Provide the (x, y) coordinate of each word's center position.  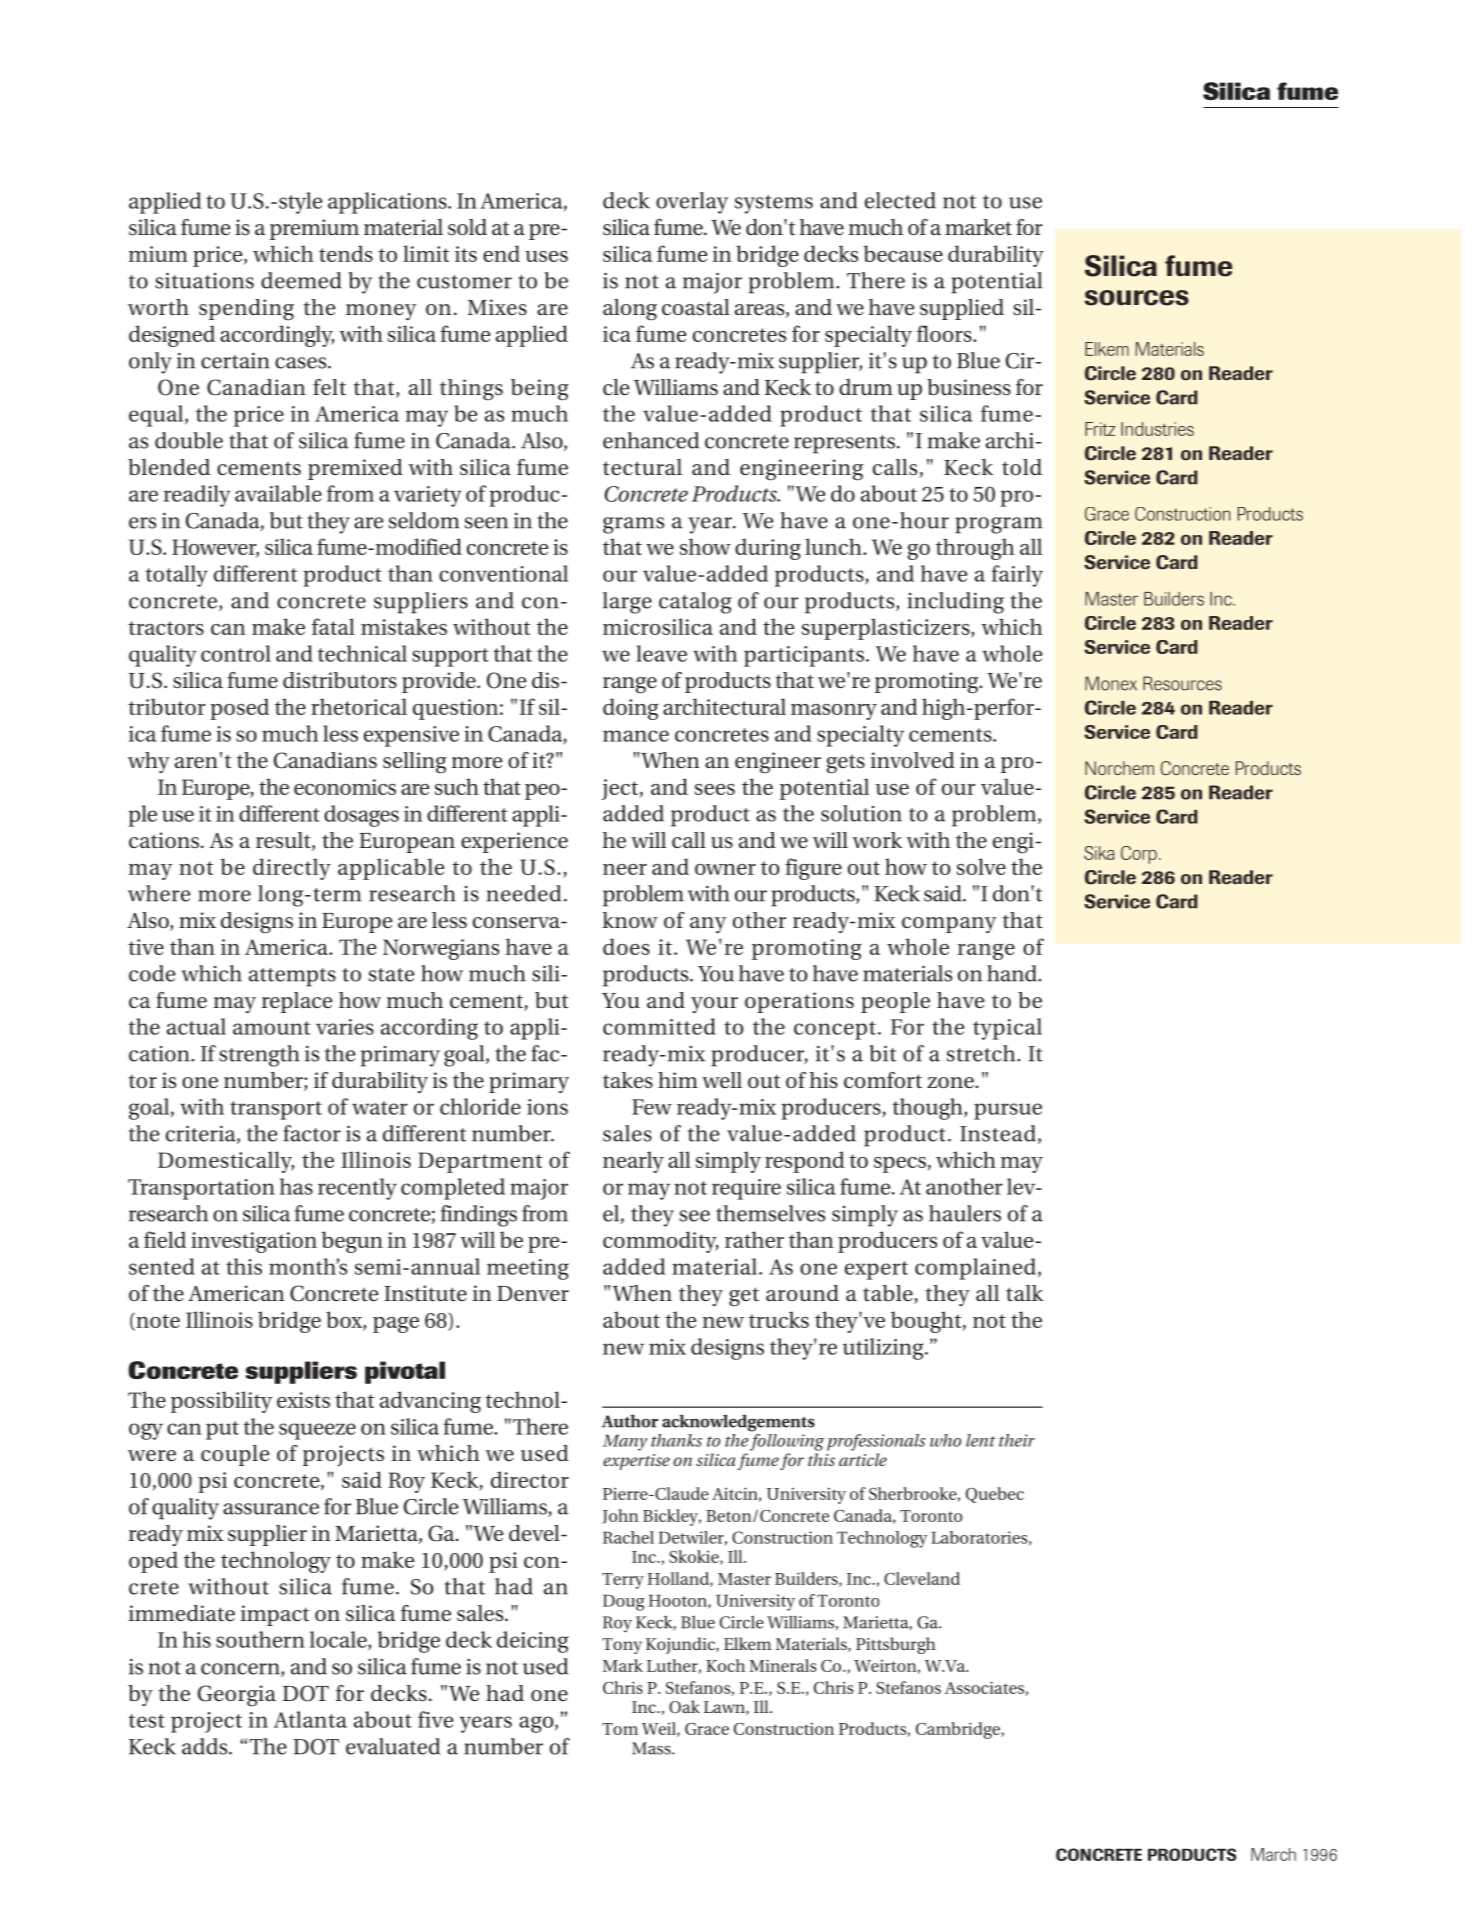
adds (206, 1746)
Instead (998, 1133)
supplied (962, 309)
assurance (271, 1509)
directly (292, 869)
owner (725, 869)
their (1017, 1440)
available (278, 493)
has (296, 1186)
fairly (1017, 576)
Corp (1139, 855)
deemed (301, 280)
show (705, 546)
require (746, 1189)
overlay (692, 203)
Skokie (695, 1557)
